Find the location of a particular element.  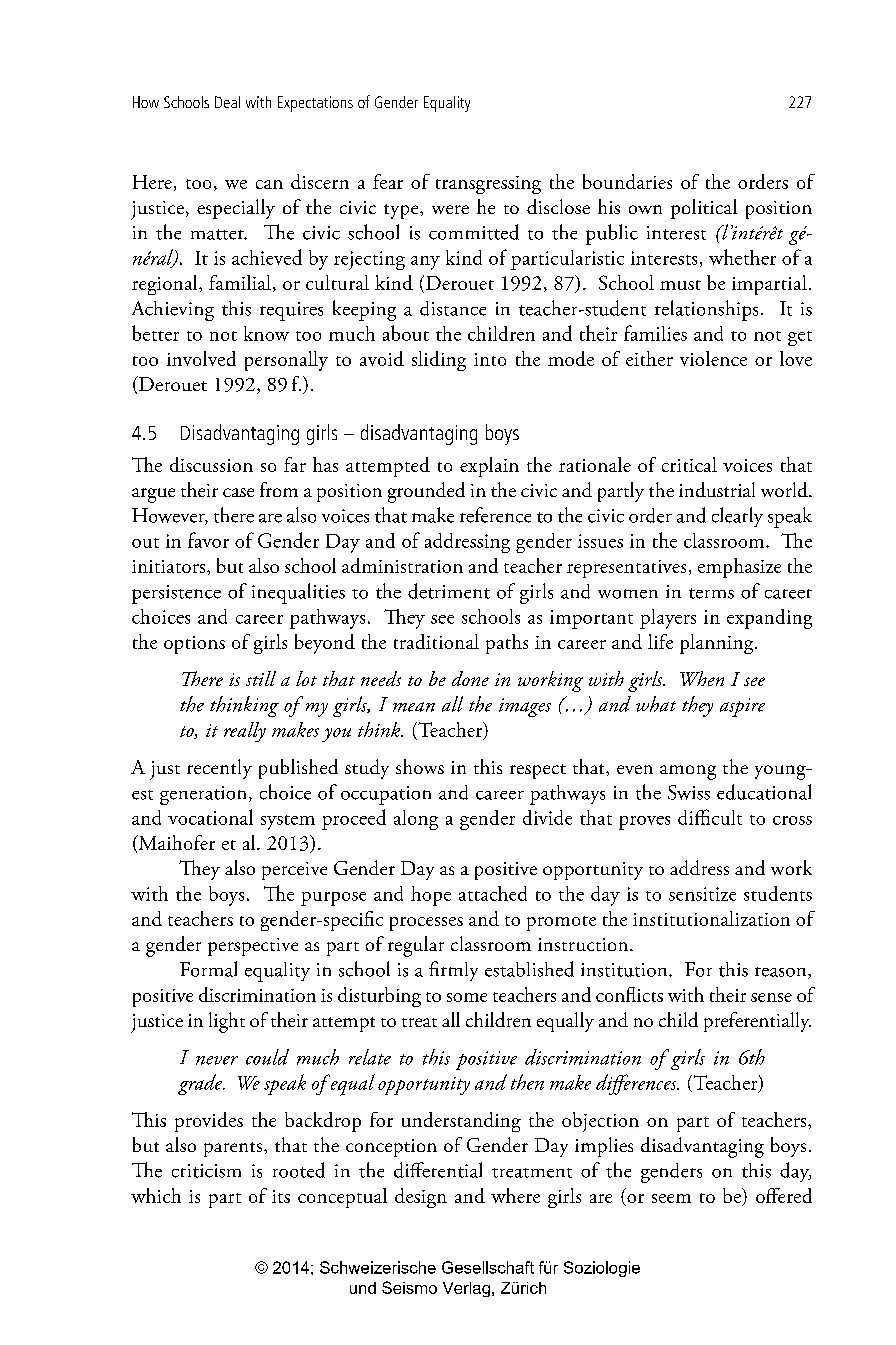

its is located at coordinates (281, 1196).
